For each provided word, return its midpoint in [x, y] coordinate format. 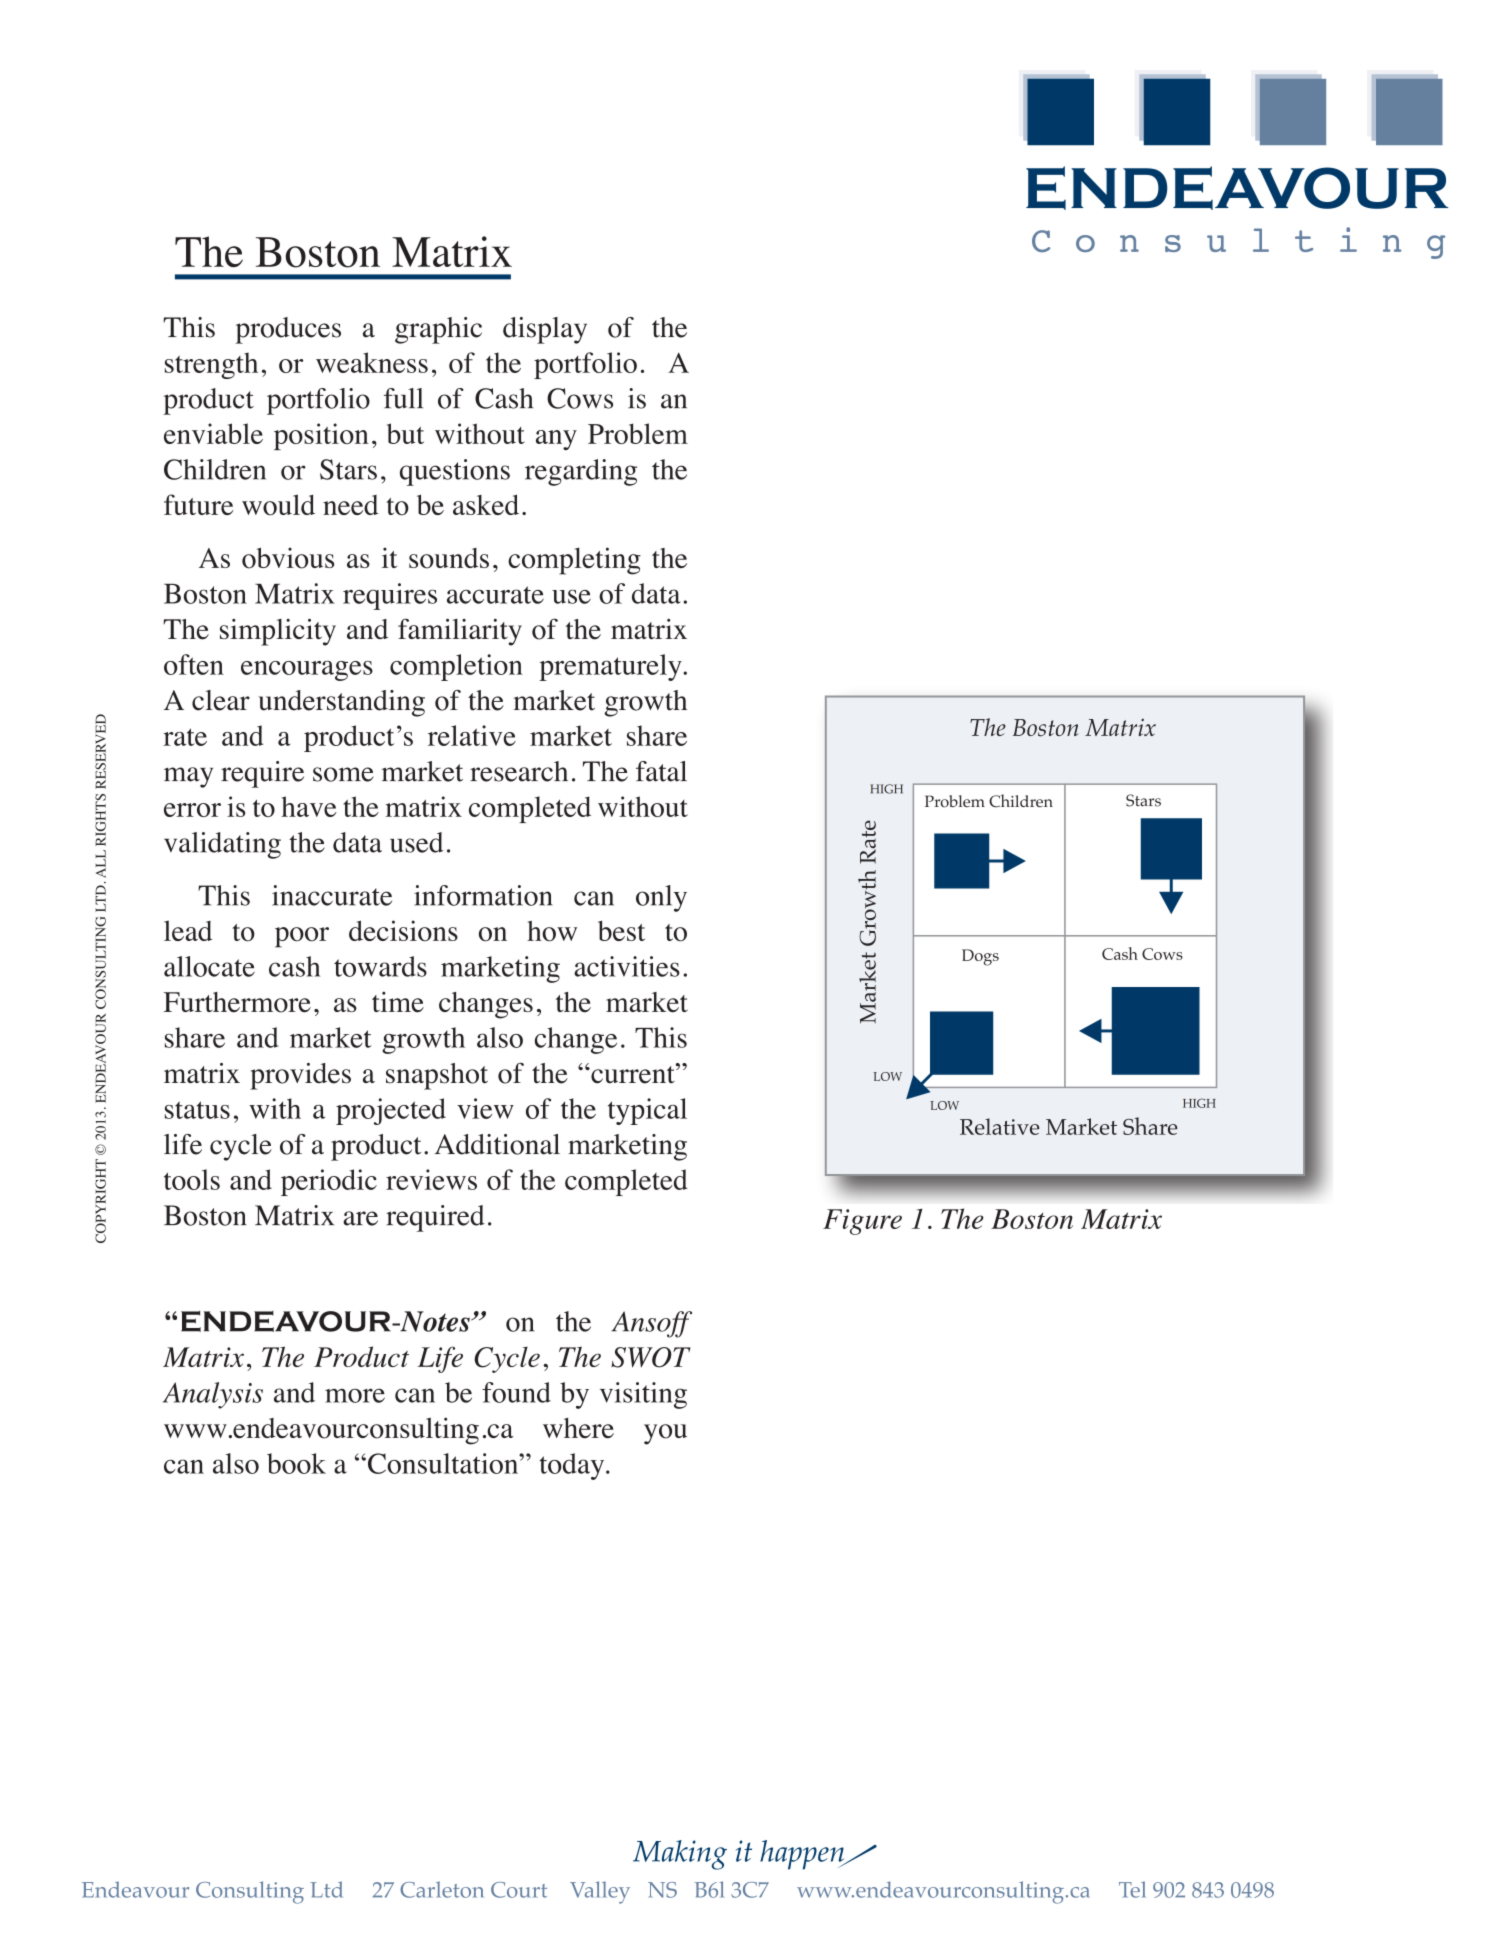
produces [288, 330]
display [545, 330]
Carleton [442, 1889]
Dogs [980, 957]
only [661, 898]
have [309, 806]
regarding [581, 472]
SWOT [651, 1357]
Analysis [213, 1395]
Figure [862, 1222]
